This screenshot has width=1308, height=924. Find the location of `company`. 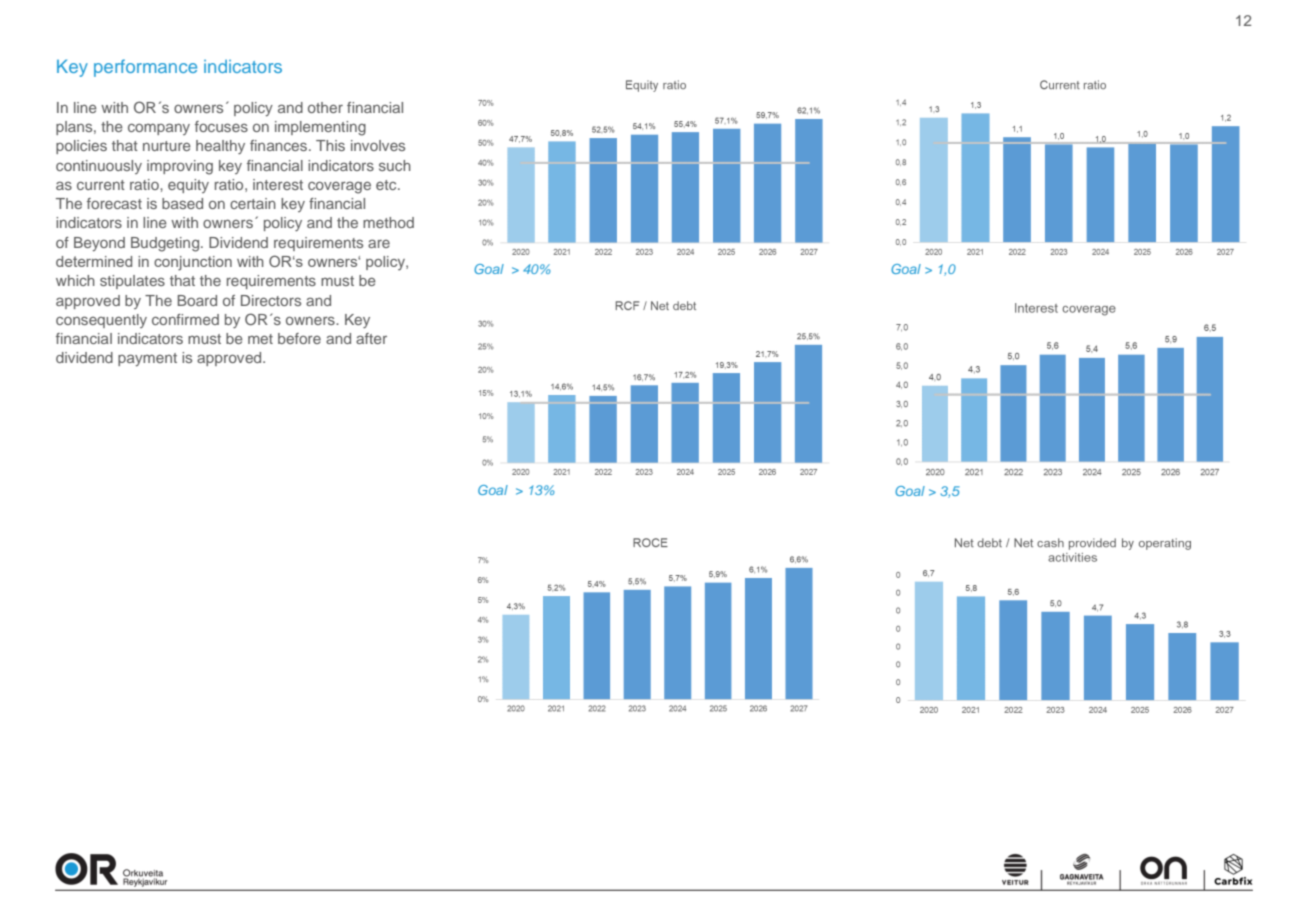

company is located at coordinates (159, 129).
